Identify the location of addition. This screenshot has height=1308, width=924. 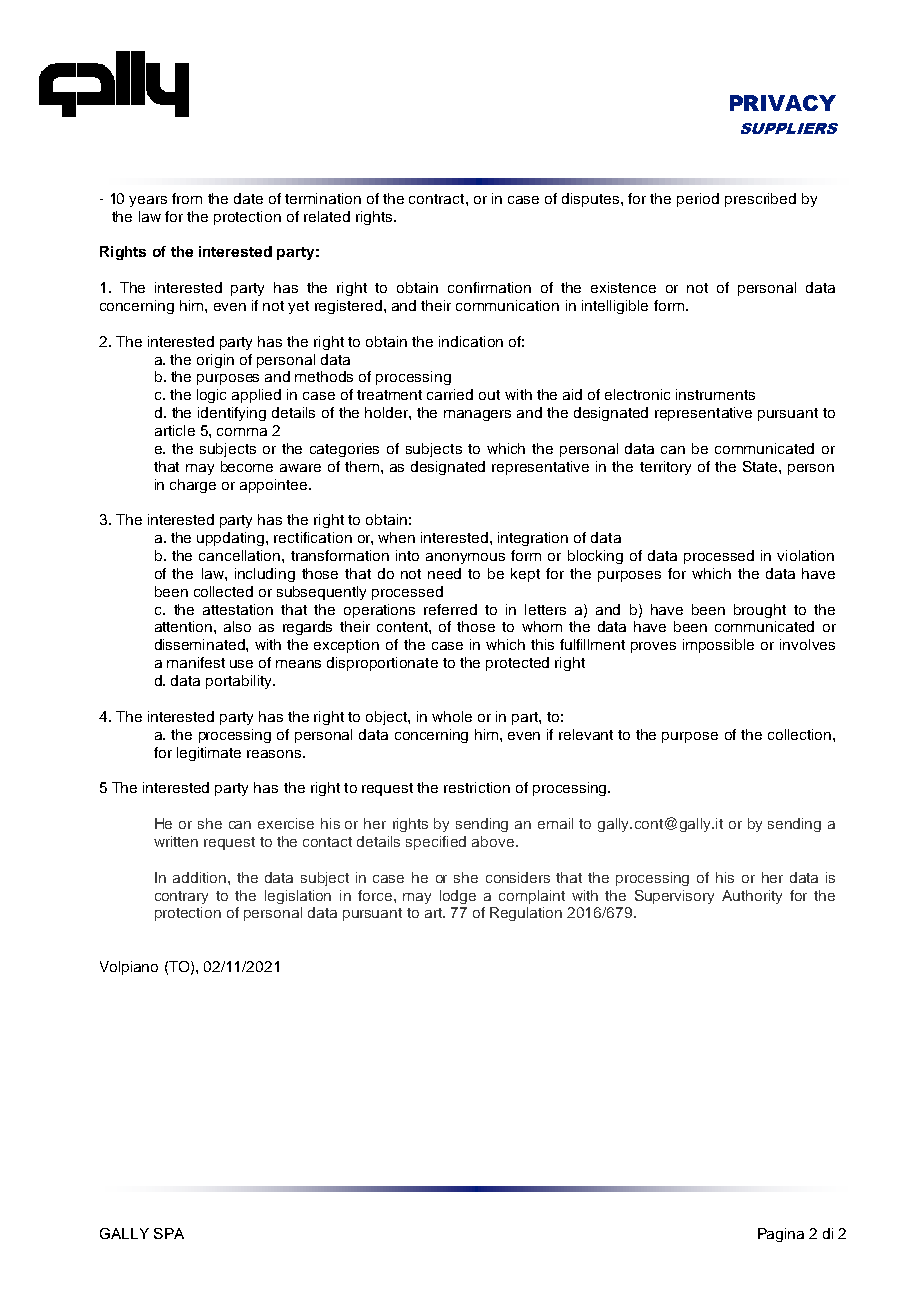
(199, 877).
